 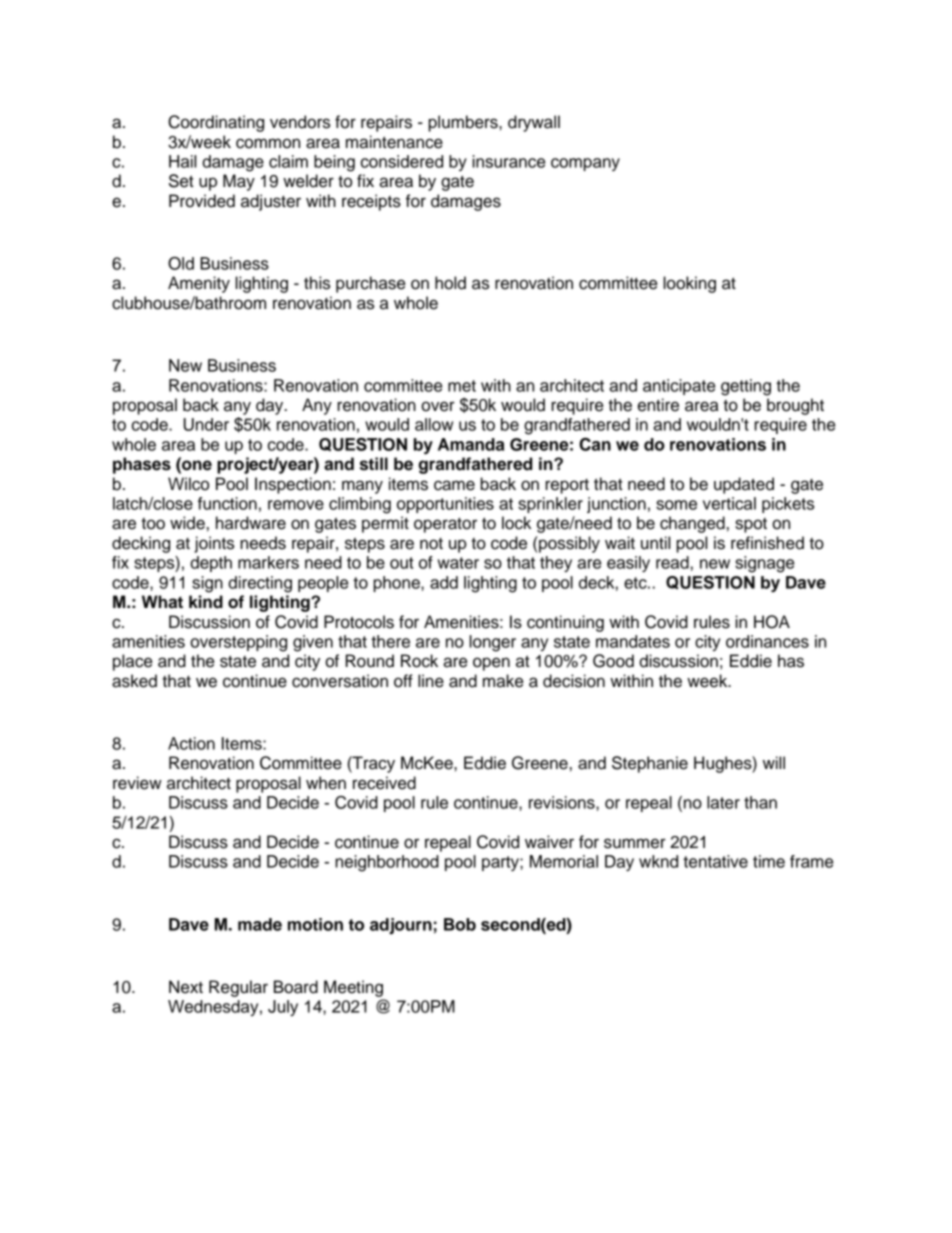 I want to click on Hail, so click(x=182, y=161).
